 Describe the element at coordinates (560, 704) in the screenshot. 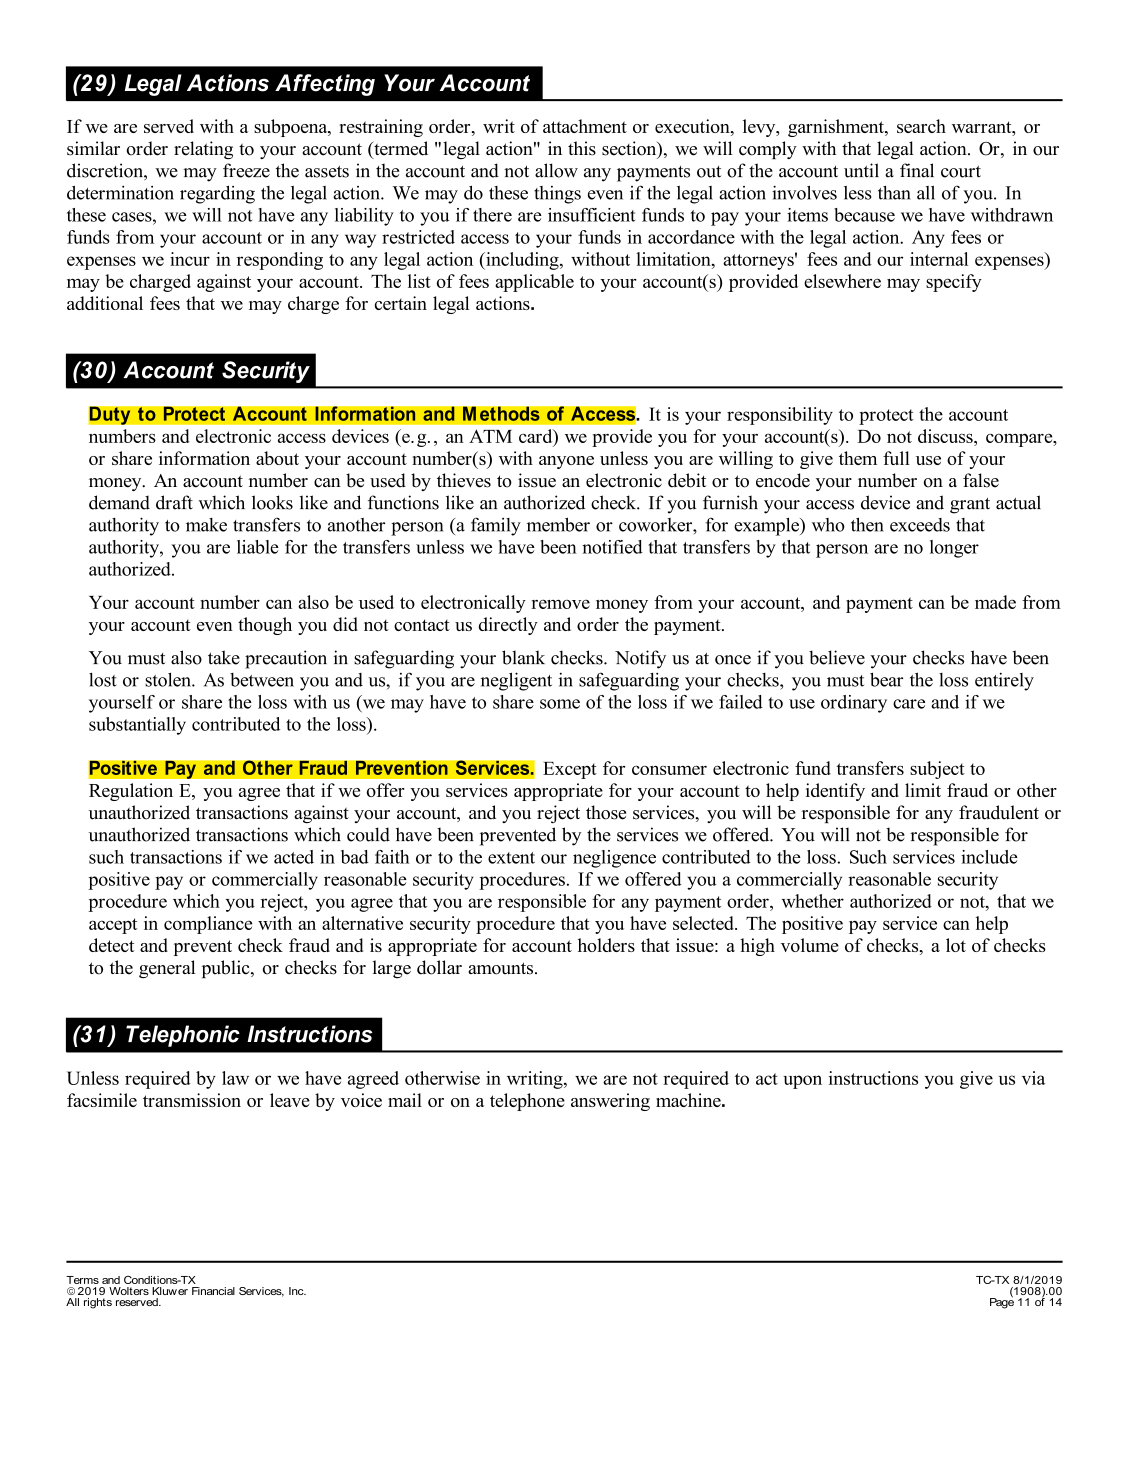

I see `some` at that location.
